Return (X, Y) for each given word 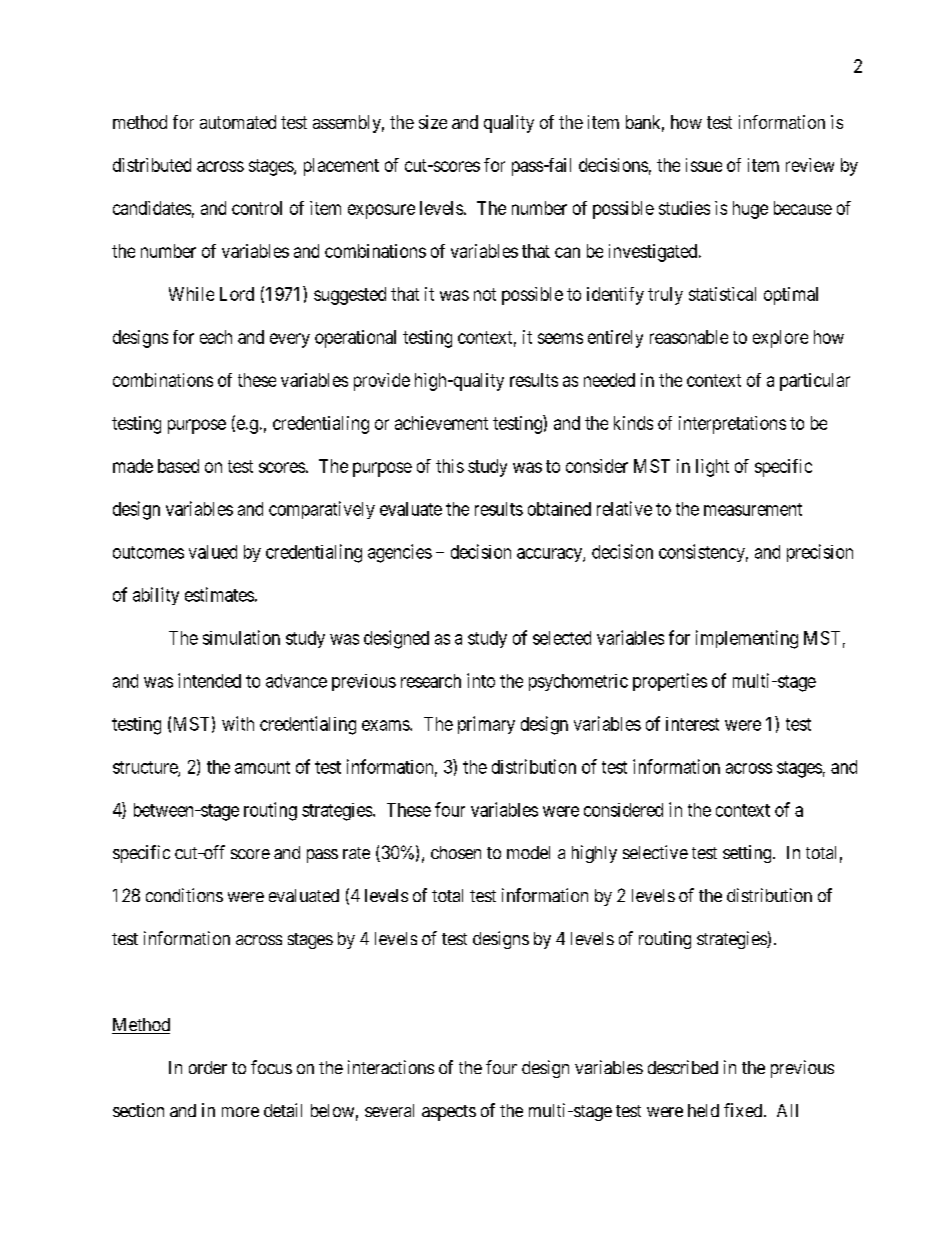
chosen (456, 852)
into (481, 680)
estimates (219, 594)
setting (748, 854)
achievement (441, 423)
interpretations (732, 425)
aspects (449, 1113)
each (216, 337)
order (208, 1067)
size (433, 122)
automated (238, 122)
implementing (747, 639)
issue (704, 165)
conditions (184, 895)
